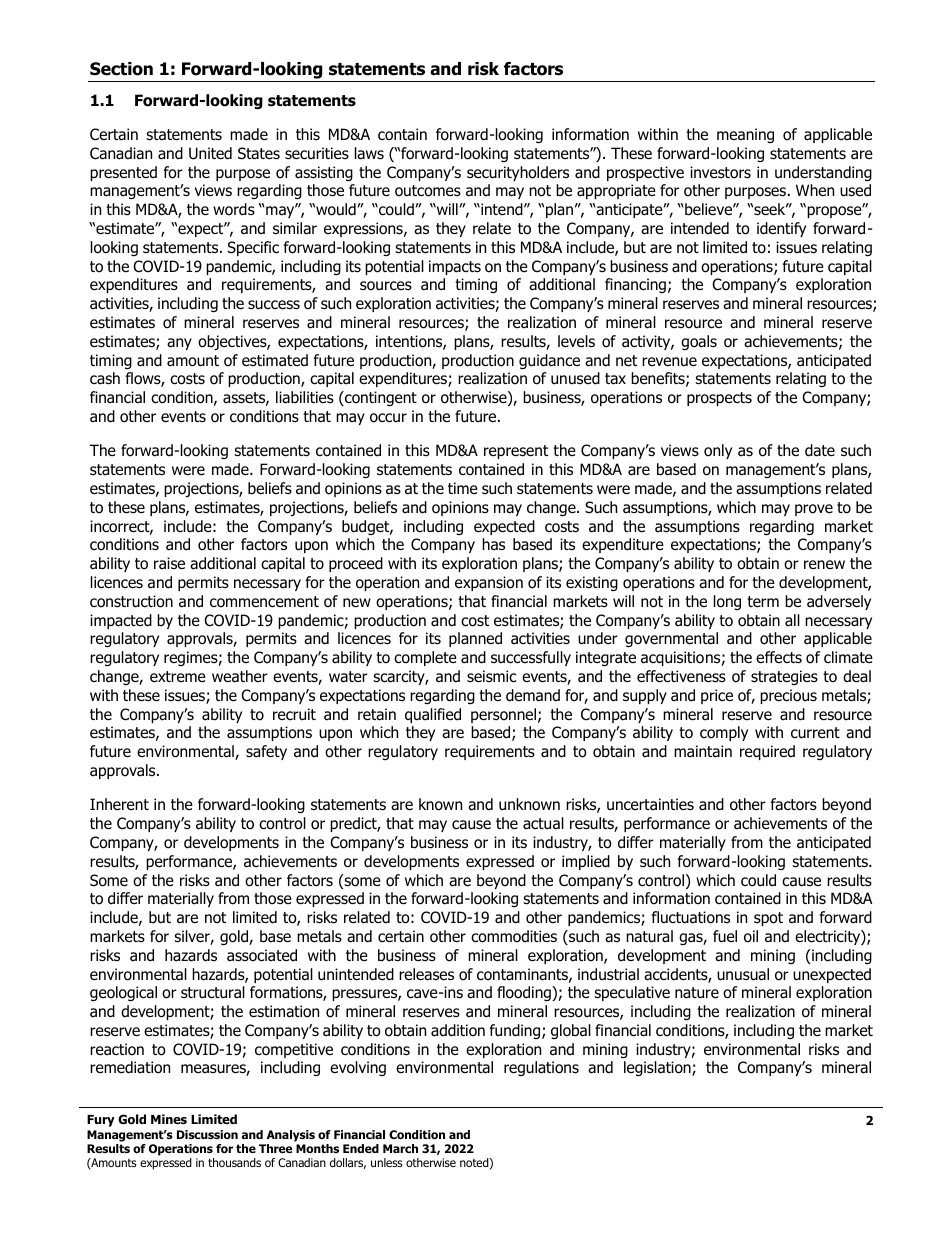 This page has width=952, height=1233. Describe the element at coordinates (658, 1068) in the page. I see `legislation` at that location.
